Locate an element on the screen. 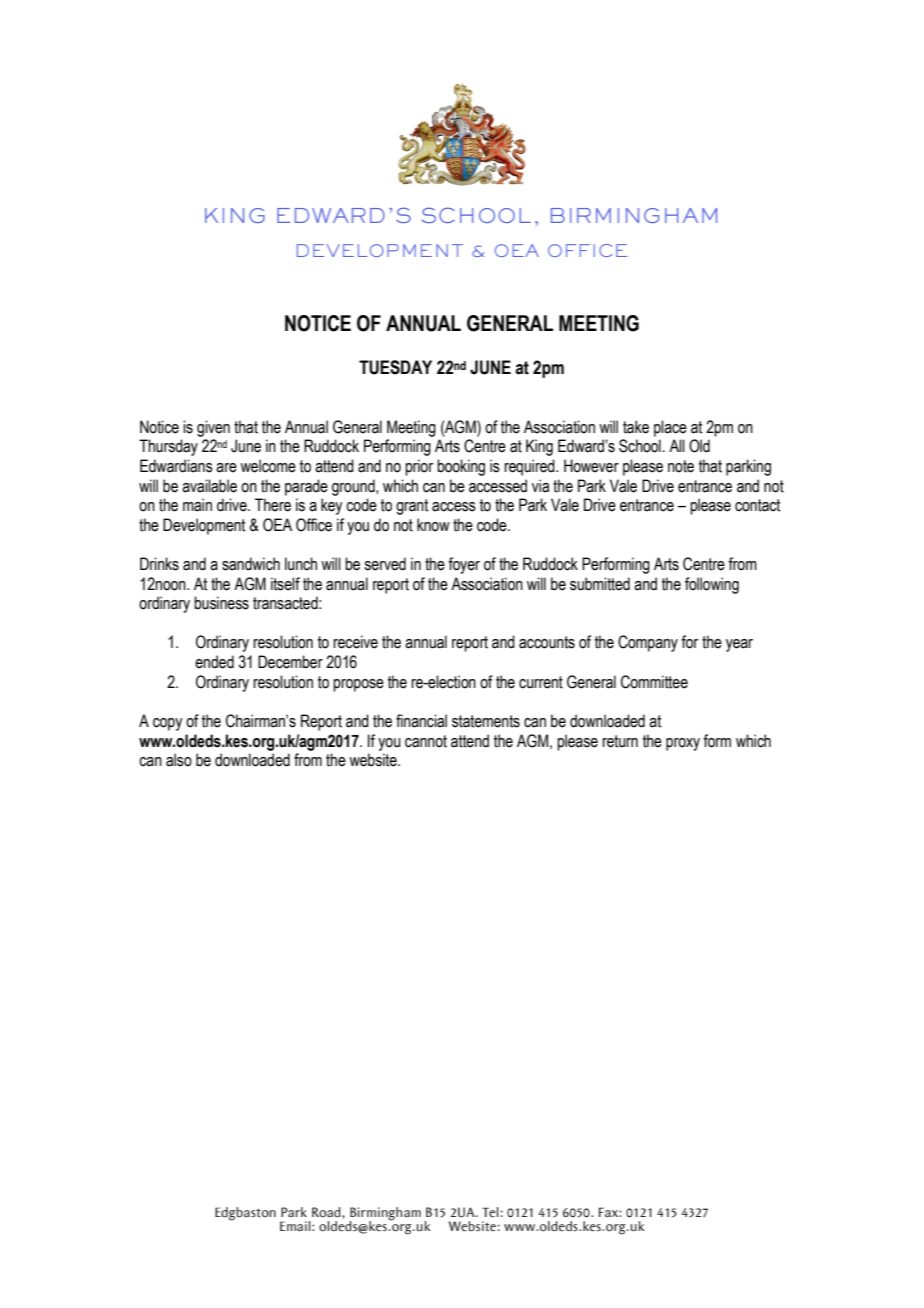 The height and width of the screenshot is (1308, 924). place is located at coordinates (670, 428).
